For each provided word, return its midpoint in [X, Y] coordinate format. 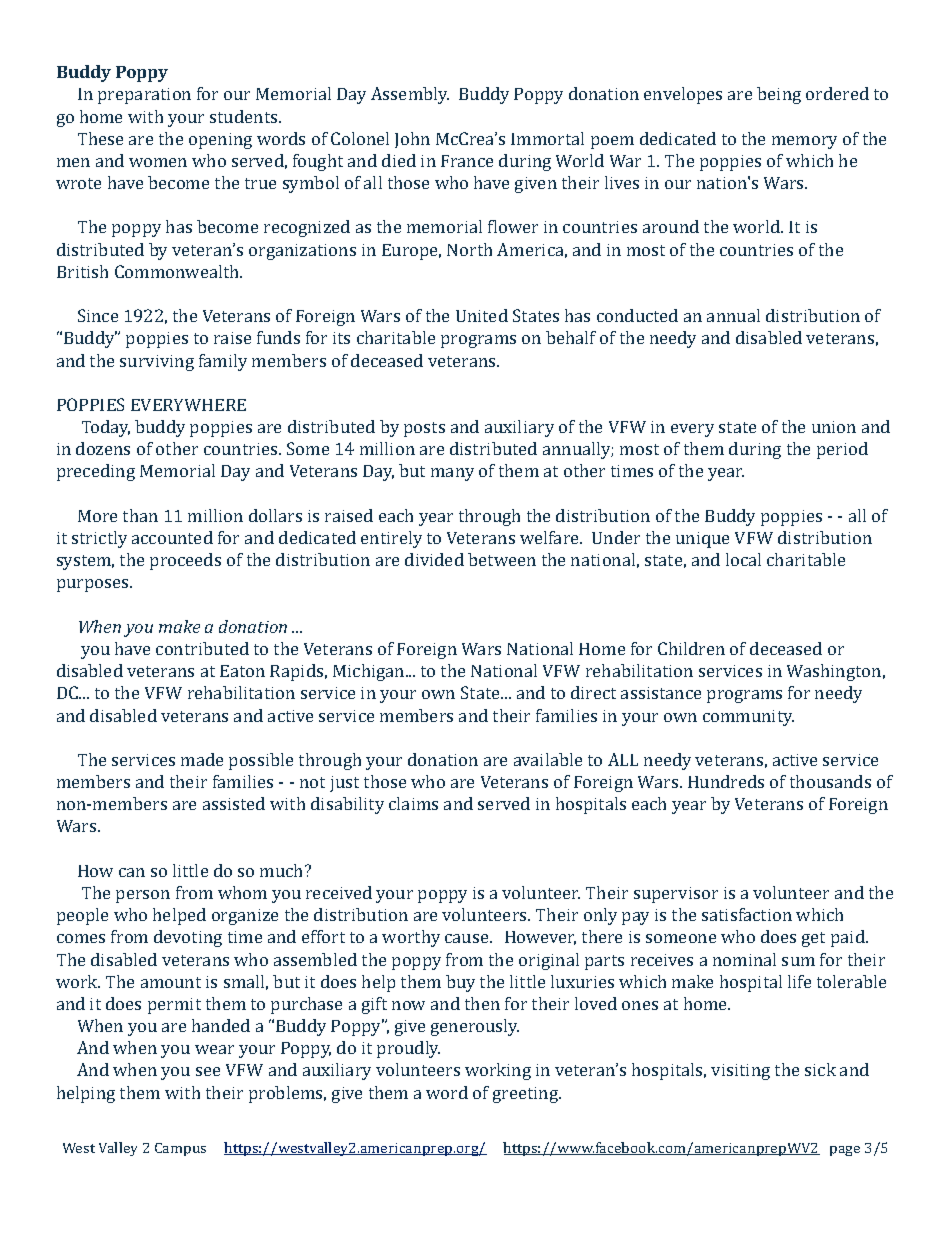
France [467, 161]
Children [691, 648]
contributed [202, 648]
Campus [180, 1149]
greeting [527, 1095]
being [779, 95]
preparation [144, 96]
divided [434, 559]
